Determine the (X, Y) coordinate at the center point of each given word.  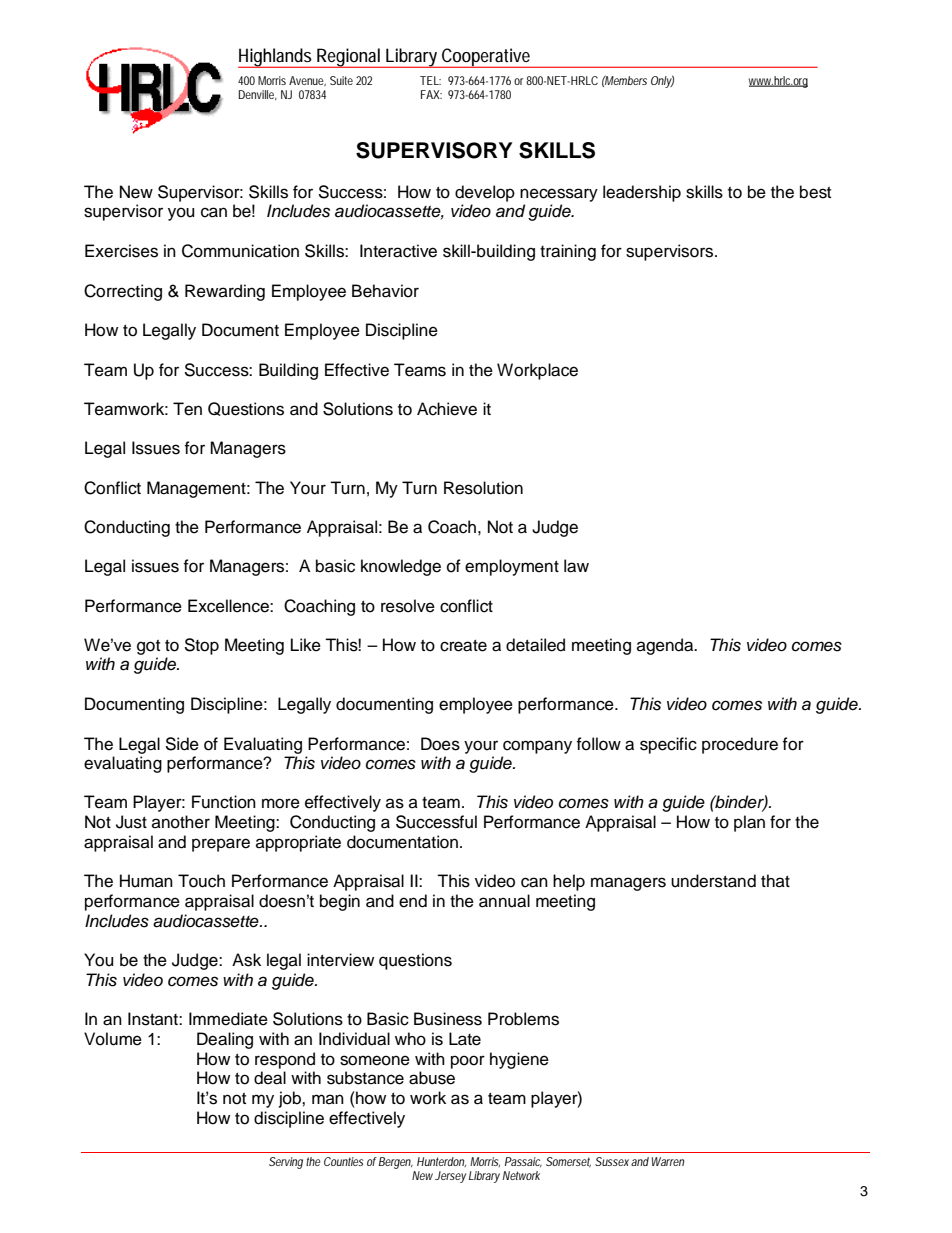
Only (662, 81)
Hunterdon (441, 1162)
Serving (286, 1163)
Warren (668, 1161)
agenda (666, 646)
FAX (431, 94)
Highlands (276, 58)
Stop (201, 646)
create (463, 646)
